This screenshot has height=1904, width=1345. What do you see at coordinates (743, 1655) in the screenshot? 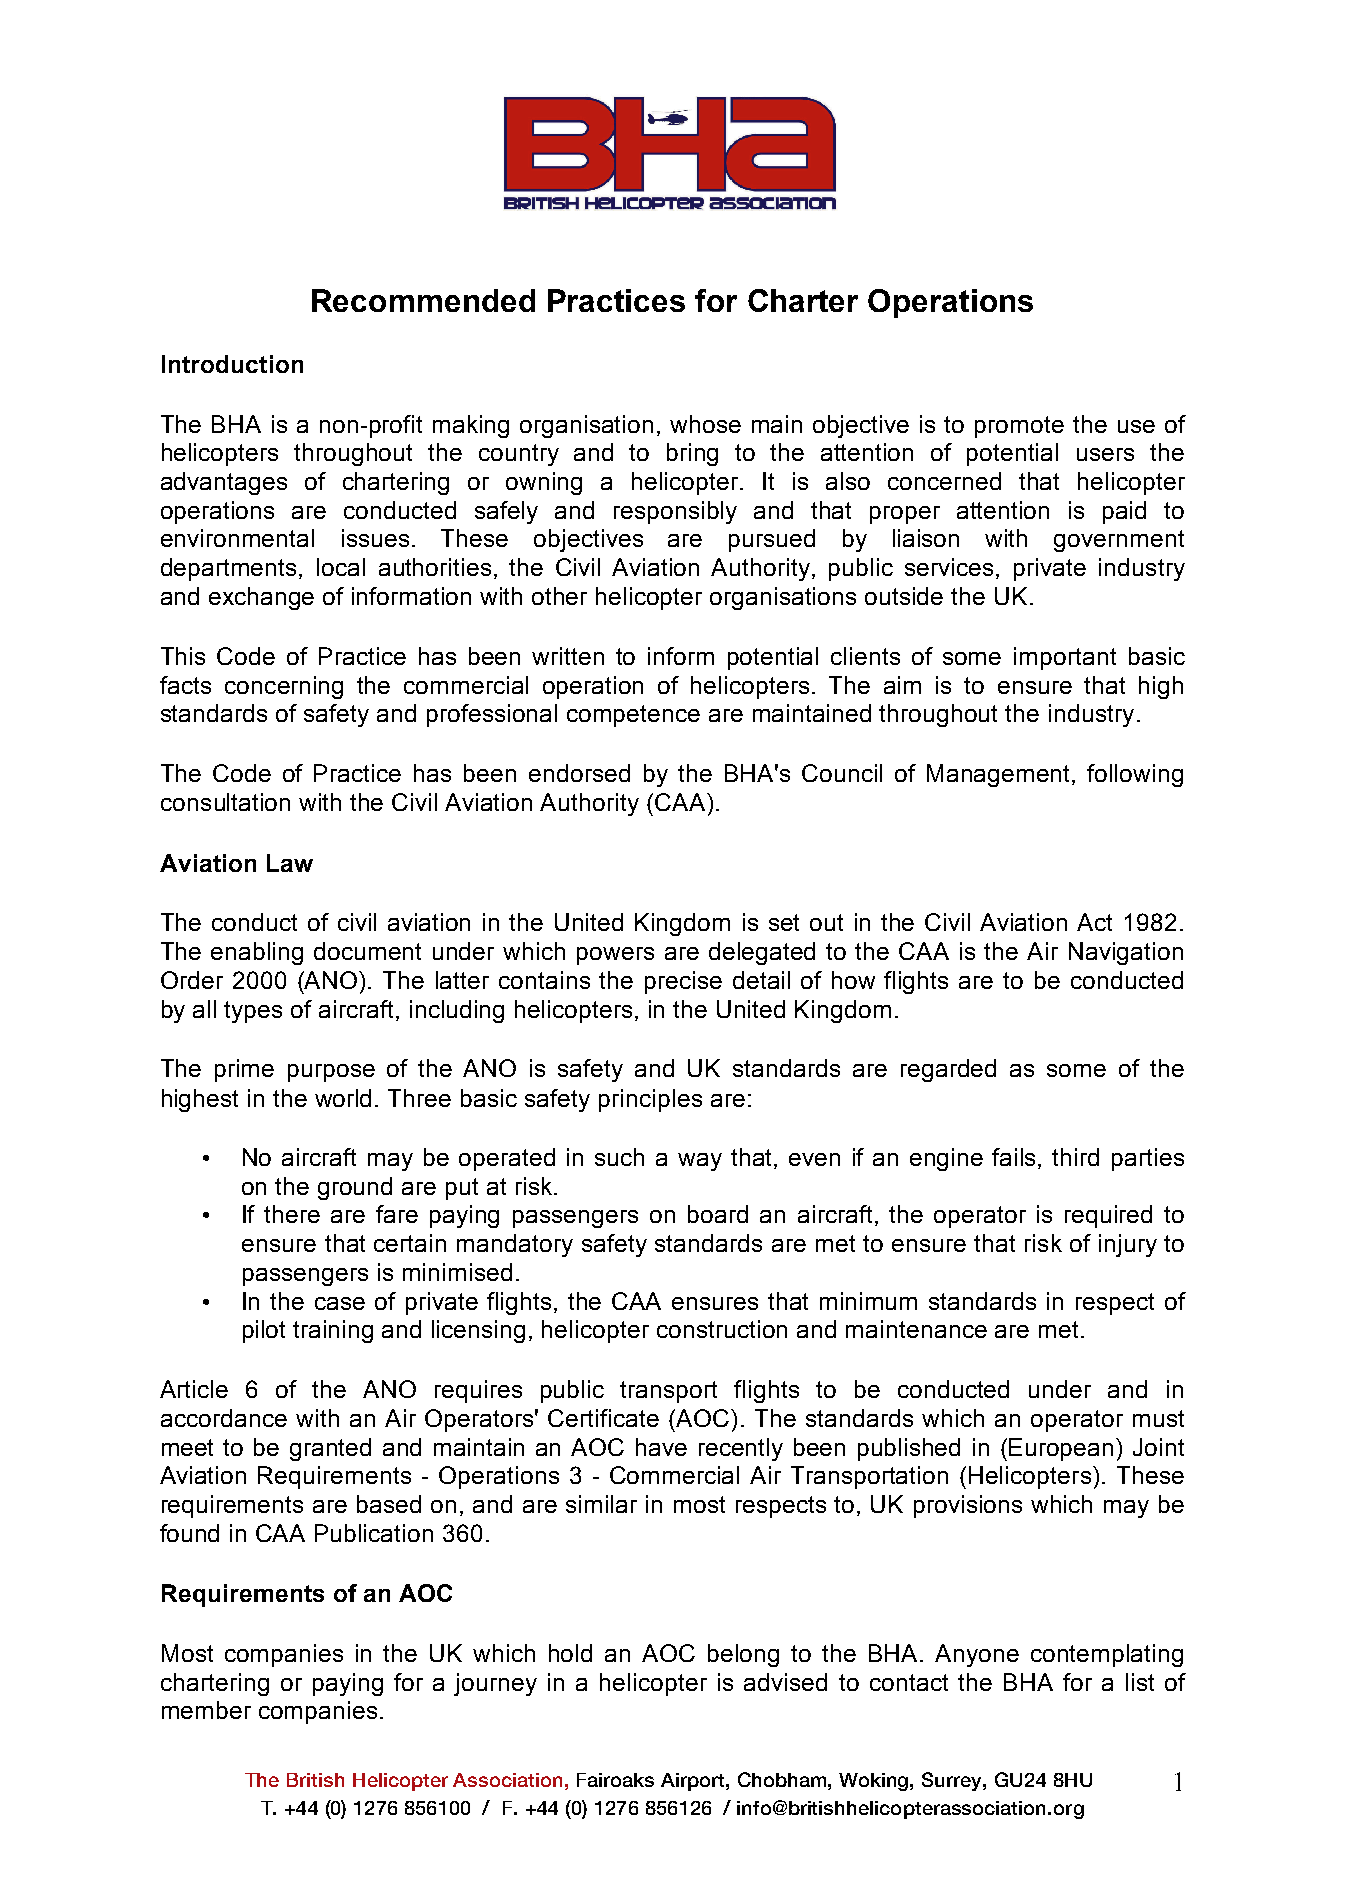
I see `belong` at bounding box center [743, 1655].
